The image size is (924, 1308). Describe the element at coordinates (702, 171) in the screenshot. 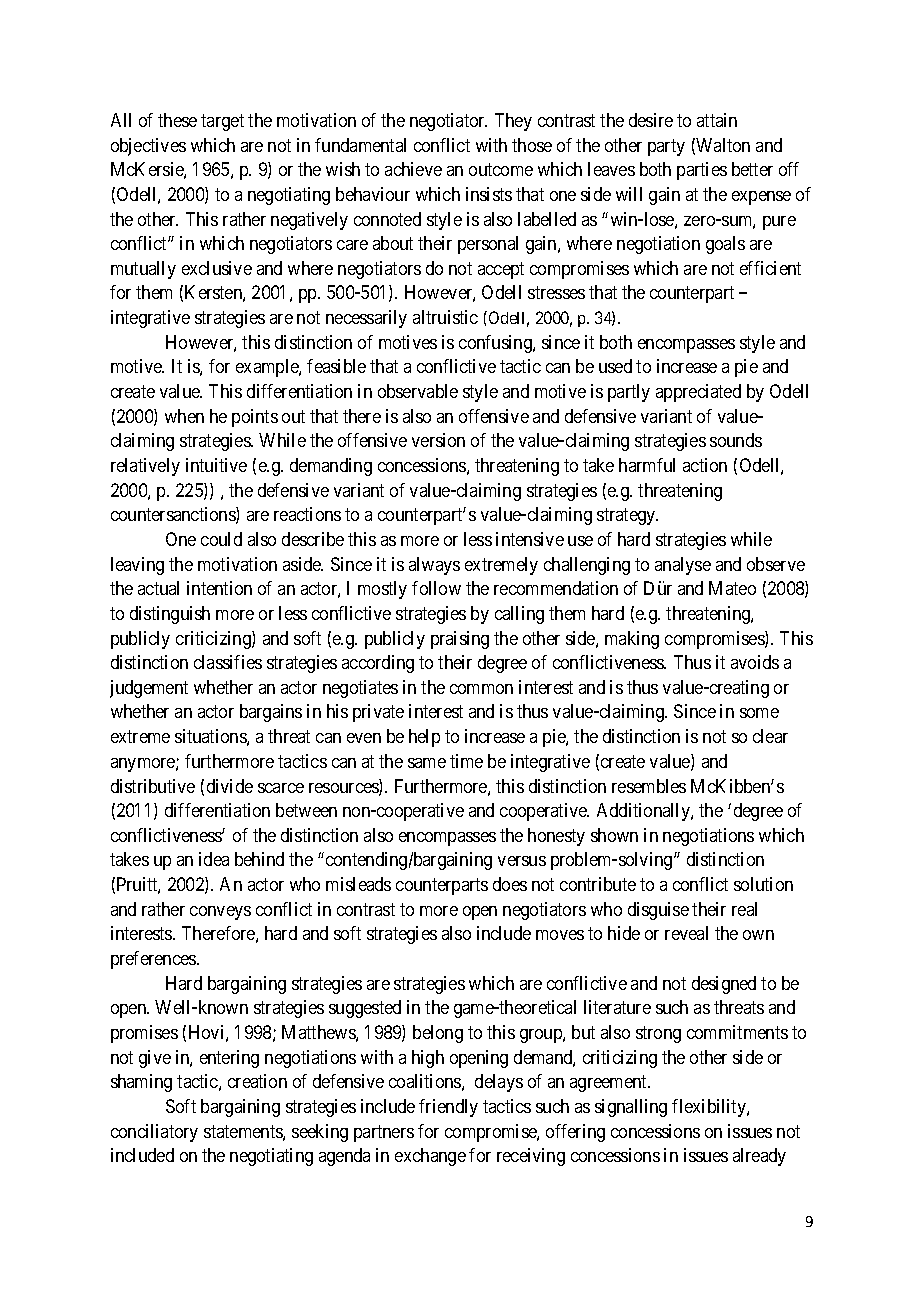

I see `parties` at that location.
